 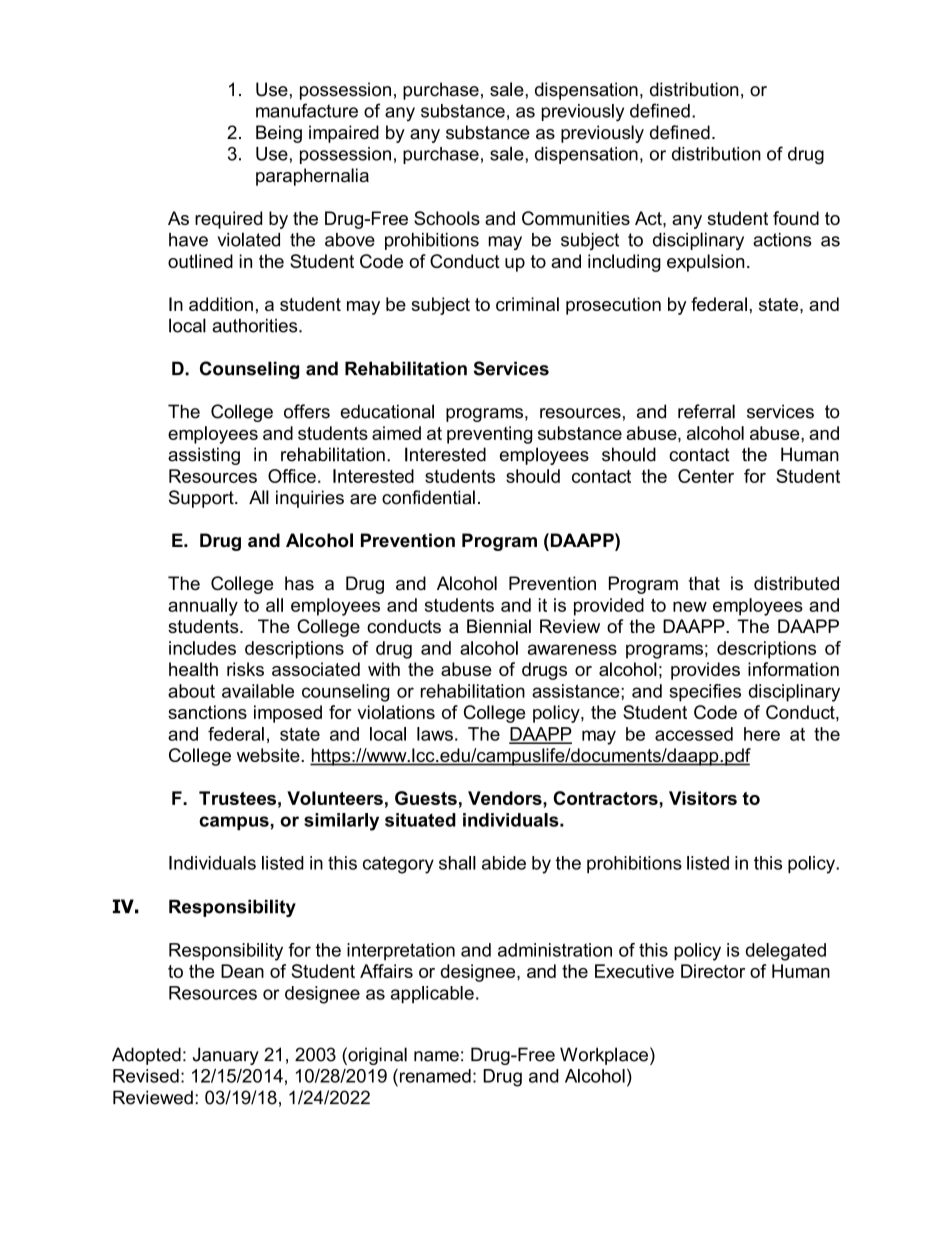 What do you see at coordinates (499, 626) in the screenshot?
I see `Biennial` at bounding box center [499, 626].
